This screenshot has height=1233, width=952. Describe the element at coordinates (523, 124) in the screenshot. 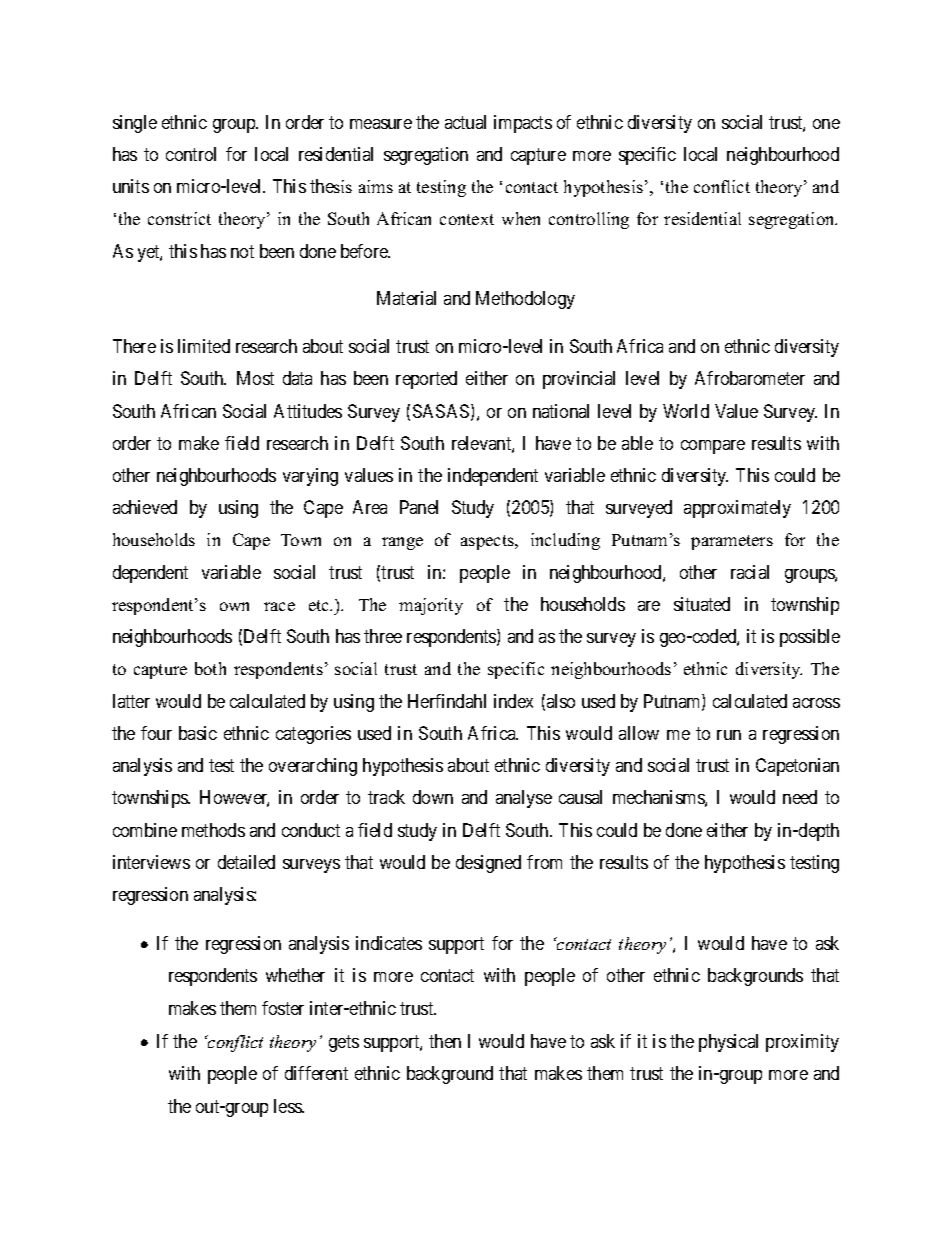

I see `impacts` at that location.
